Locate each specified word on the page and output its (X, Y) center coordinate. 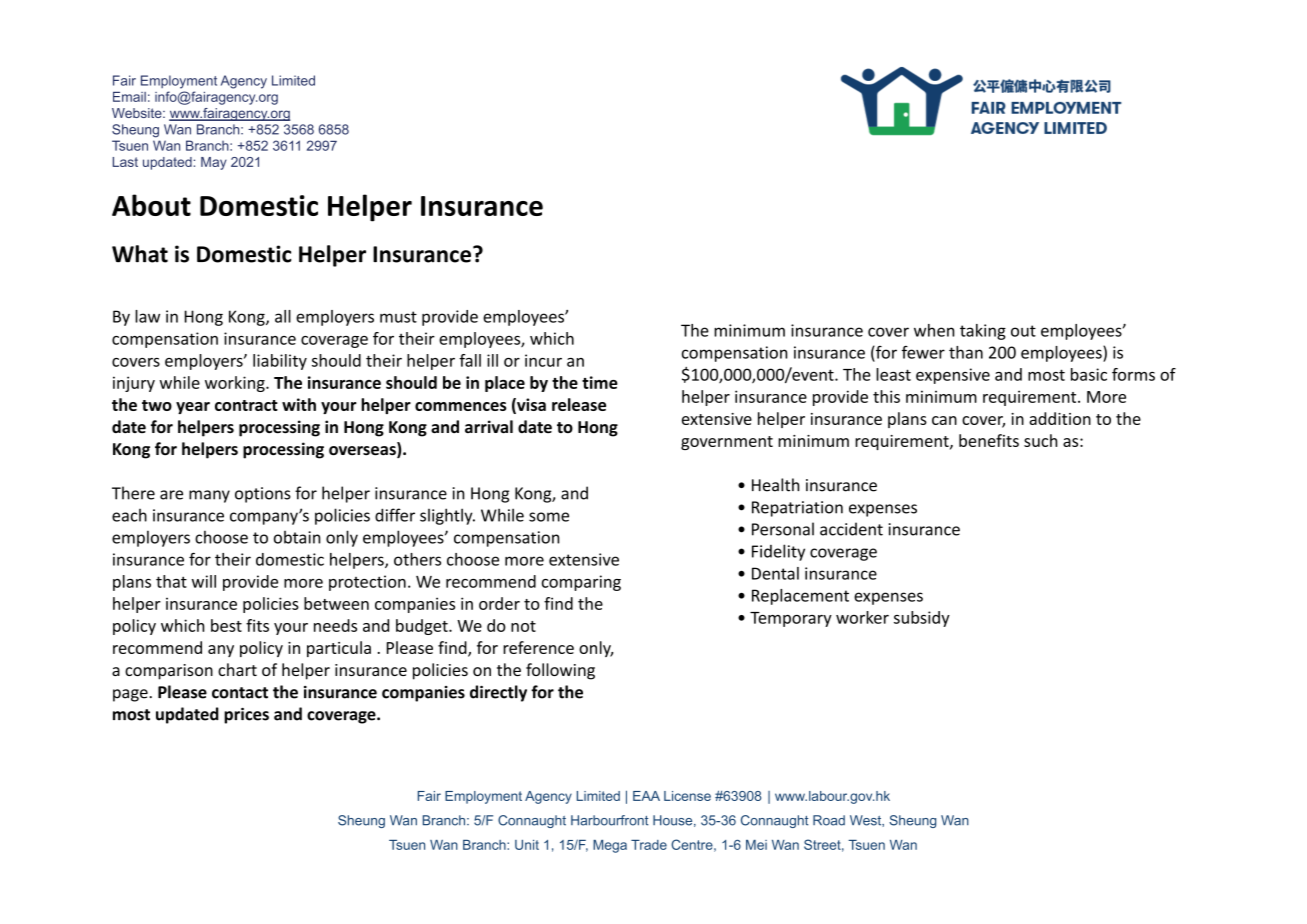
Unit (527, 845)
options (263, 495)
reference (538, 647)
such (1040, 440)
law (147, 316)
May (214, 163)
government (727, 443)
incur (543, 360)
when (934, 330)
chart (237, 669)
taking (983, 332)
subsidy (922, 619)
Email (129, 97)
